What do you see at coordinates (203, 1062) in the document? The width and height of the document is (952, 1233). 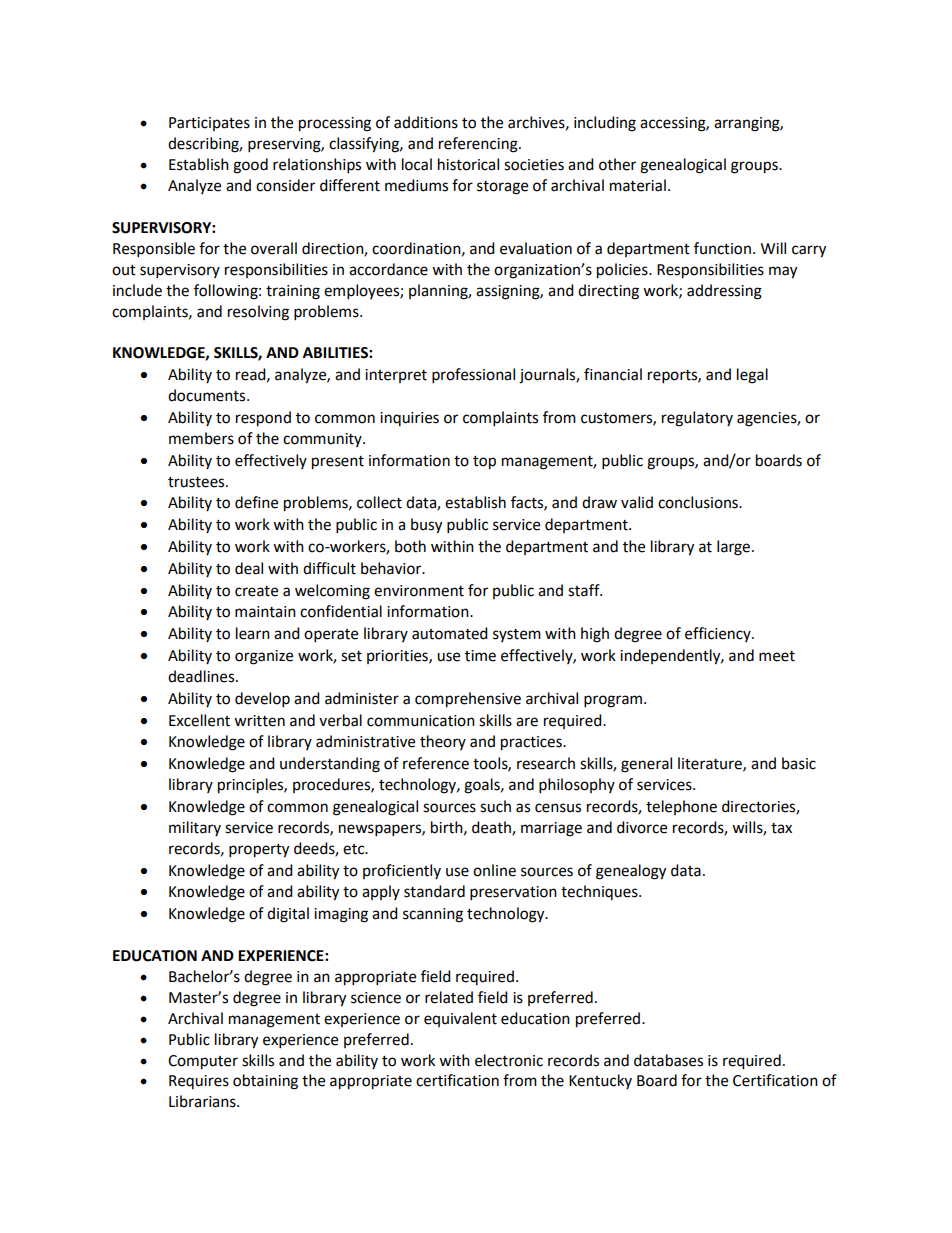 I see `Computer` at bounding box center [203, 1062].
